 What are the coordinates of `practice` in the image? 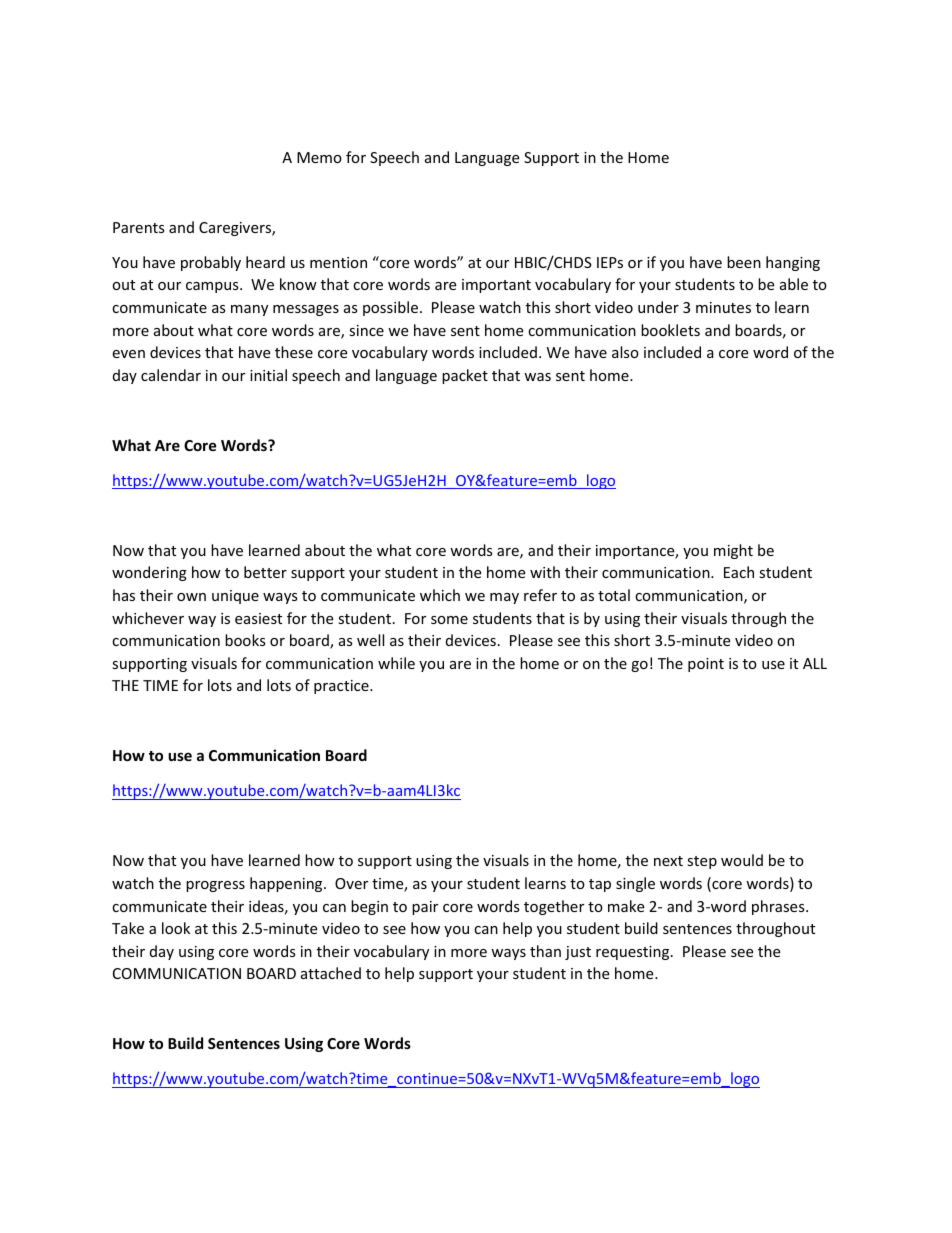 It's located at (342, 687).
